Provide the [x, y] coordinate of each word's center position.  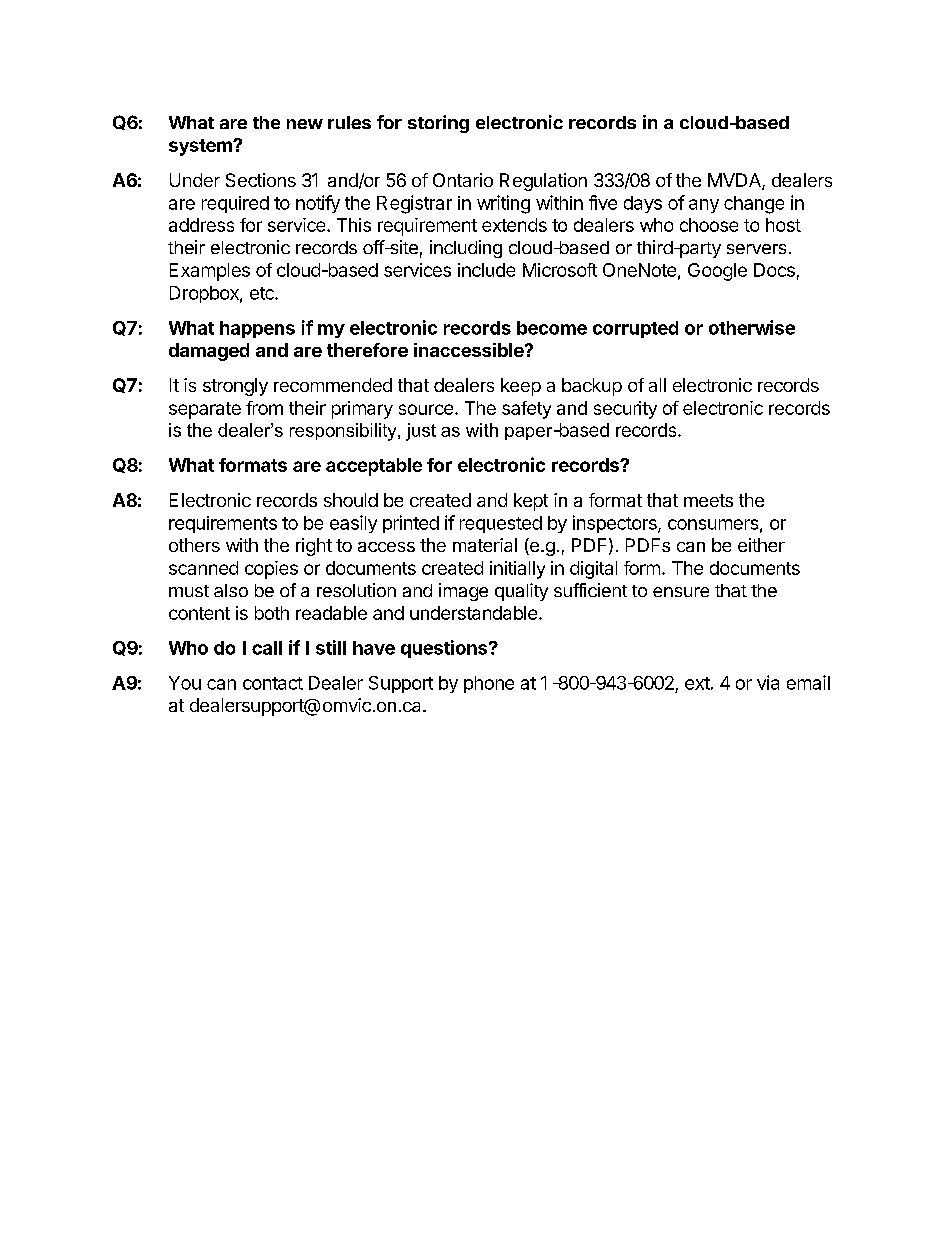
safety [526, 410]
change [754, 205]
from [264, 408]
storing [438, 124]
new [305, 124]
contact [273, 683]
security [625, 410]
